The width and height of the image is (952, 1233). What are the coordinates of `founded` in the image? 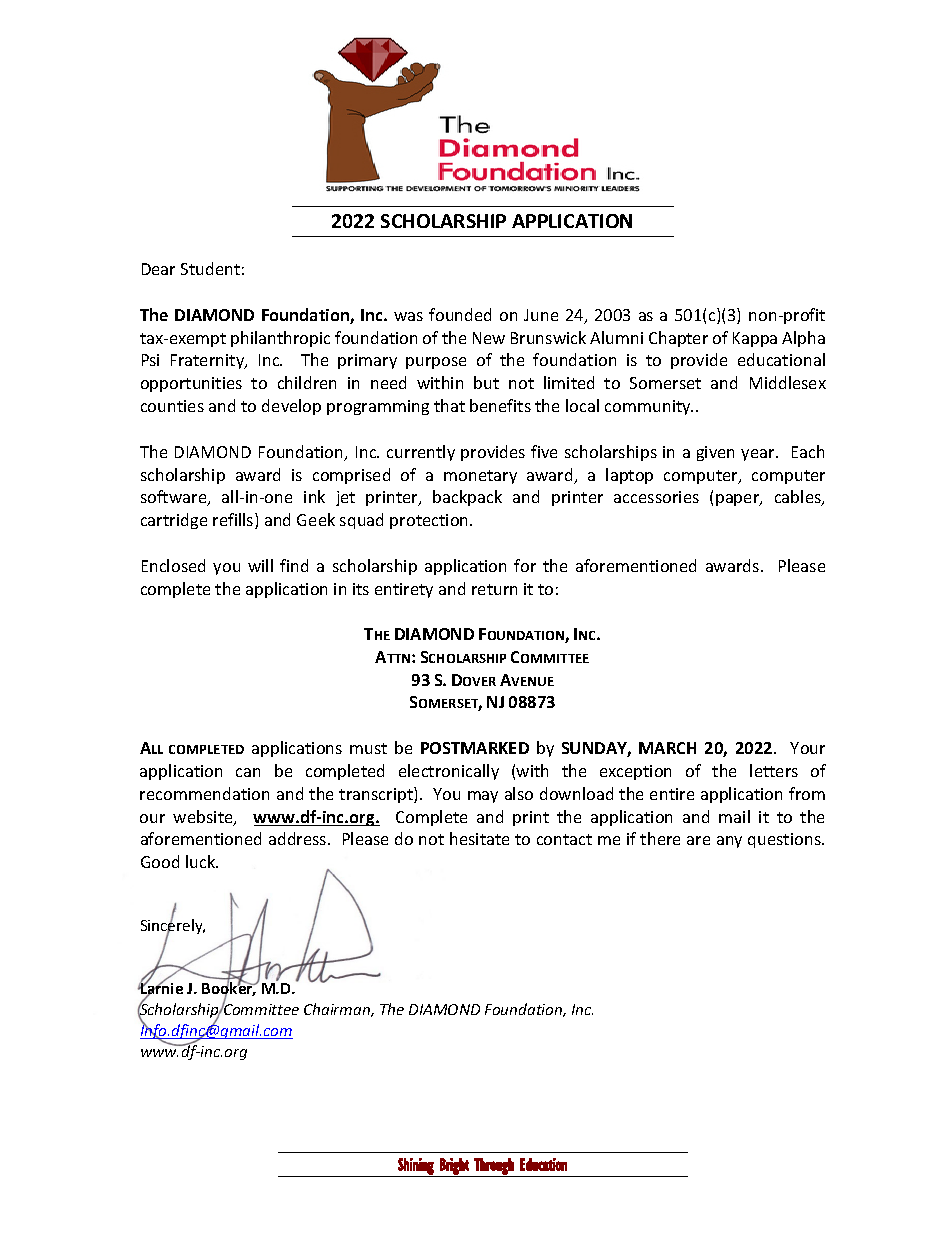 It's located at (460, 314).
